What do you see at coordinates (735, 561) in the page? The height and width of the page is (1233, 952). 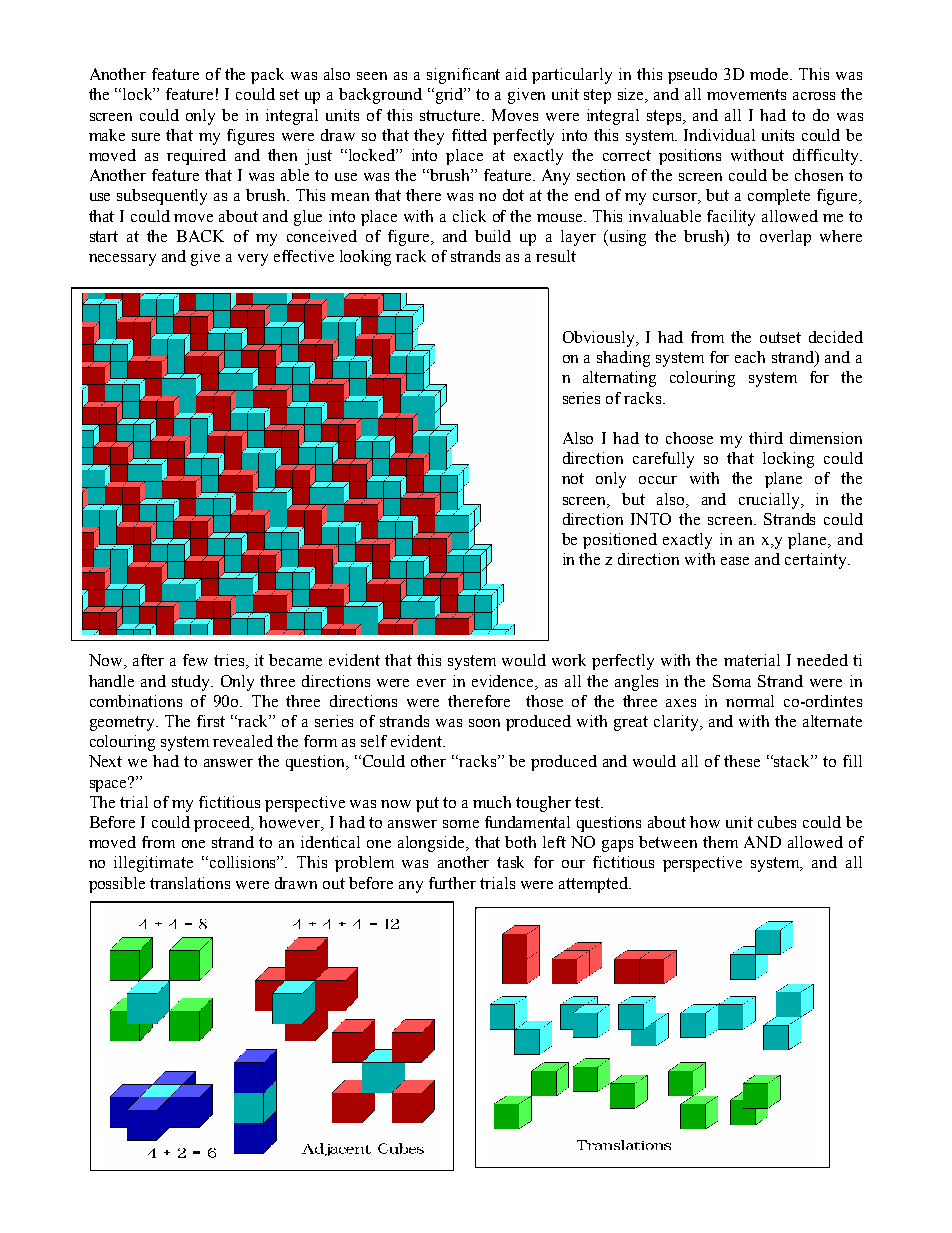 I see `ease` at bounding box center [735, 561].
